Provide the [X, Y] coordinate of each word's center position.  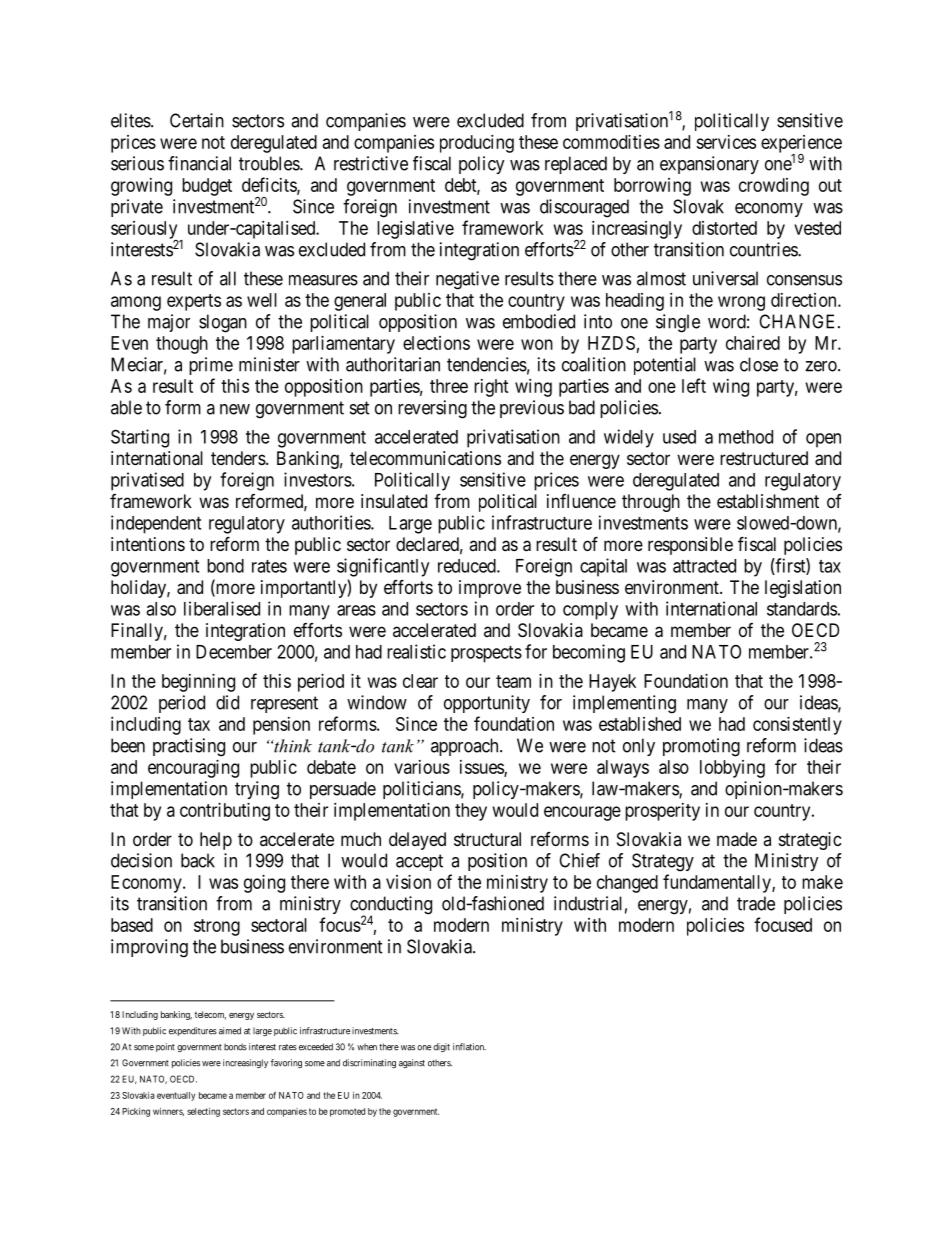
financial [199, 163]
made [737, 839]
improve [490, 589]
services [726, 142]
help [216, 841]
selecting [203, 1112]
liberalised [222, 608]
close [759, 364]
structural [487, 839]
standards [802, 609]
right [491, 388]
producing [477, 144]
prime [211, 366]
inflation [469, 1047]
